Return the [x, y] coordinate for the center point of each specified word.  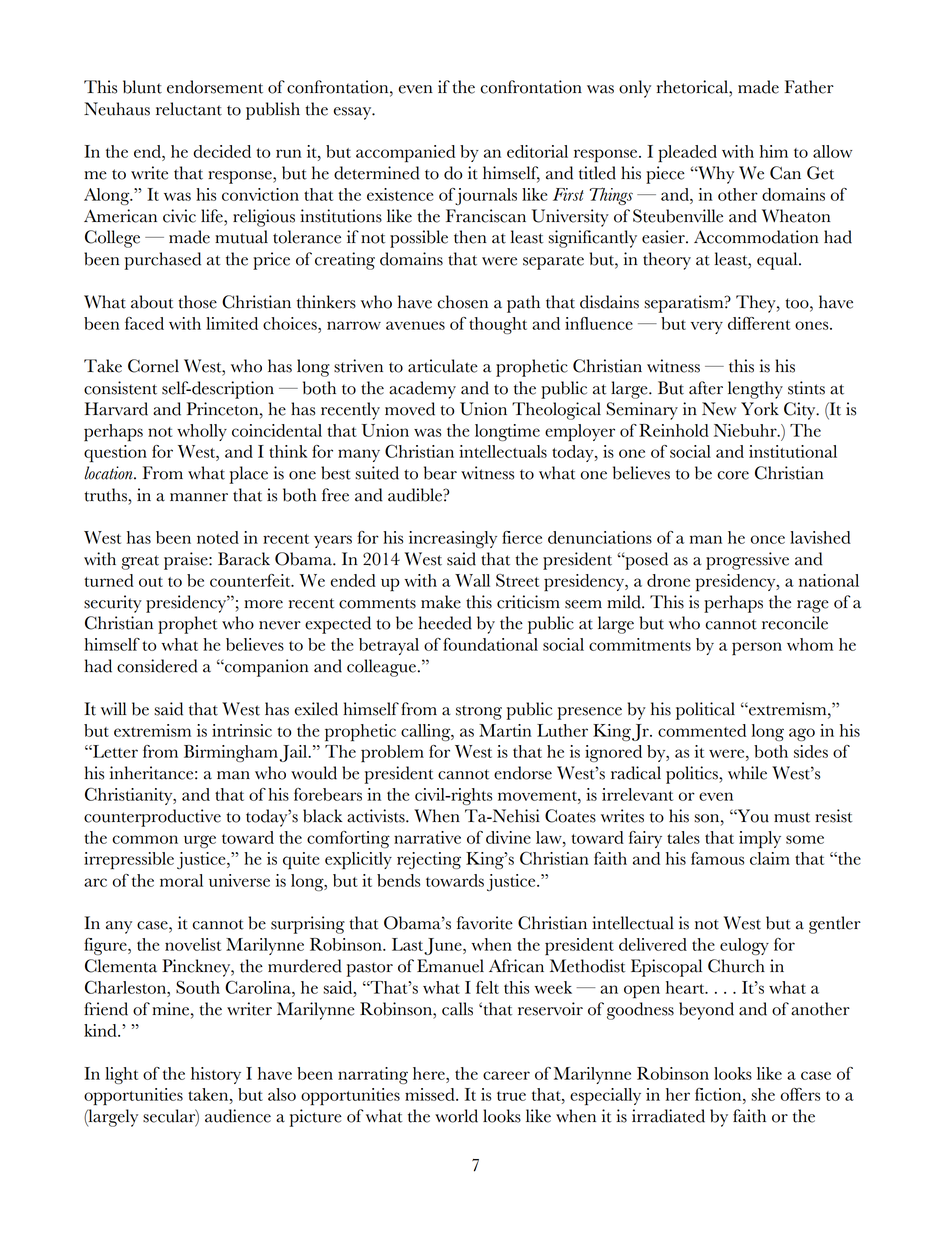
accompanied [405, 154]
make [441, 602]
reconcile [795, 623]
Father [809, 87]
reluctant [189, 109]
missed [431, 1094]
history [216, 1075]
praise [187, 561]
